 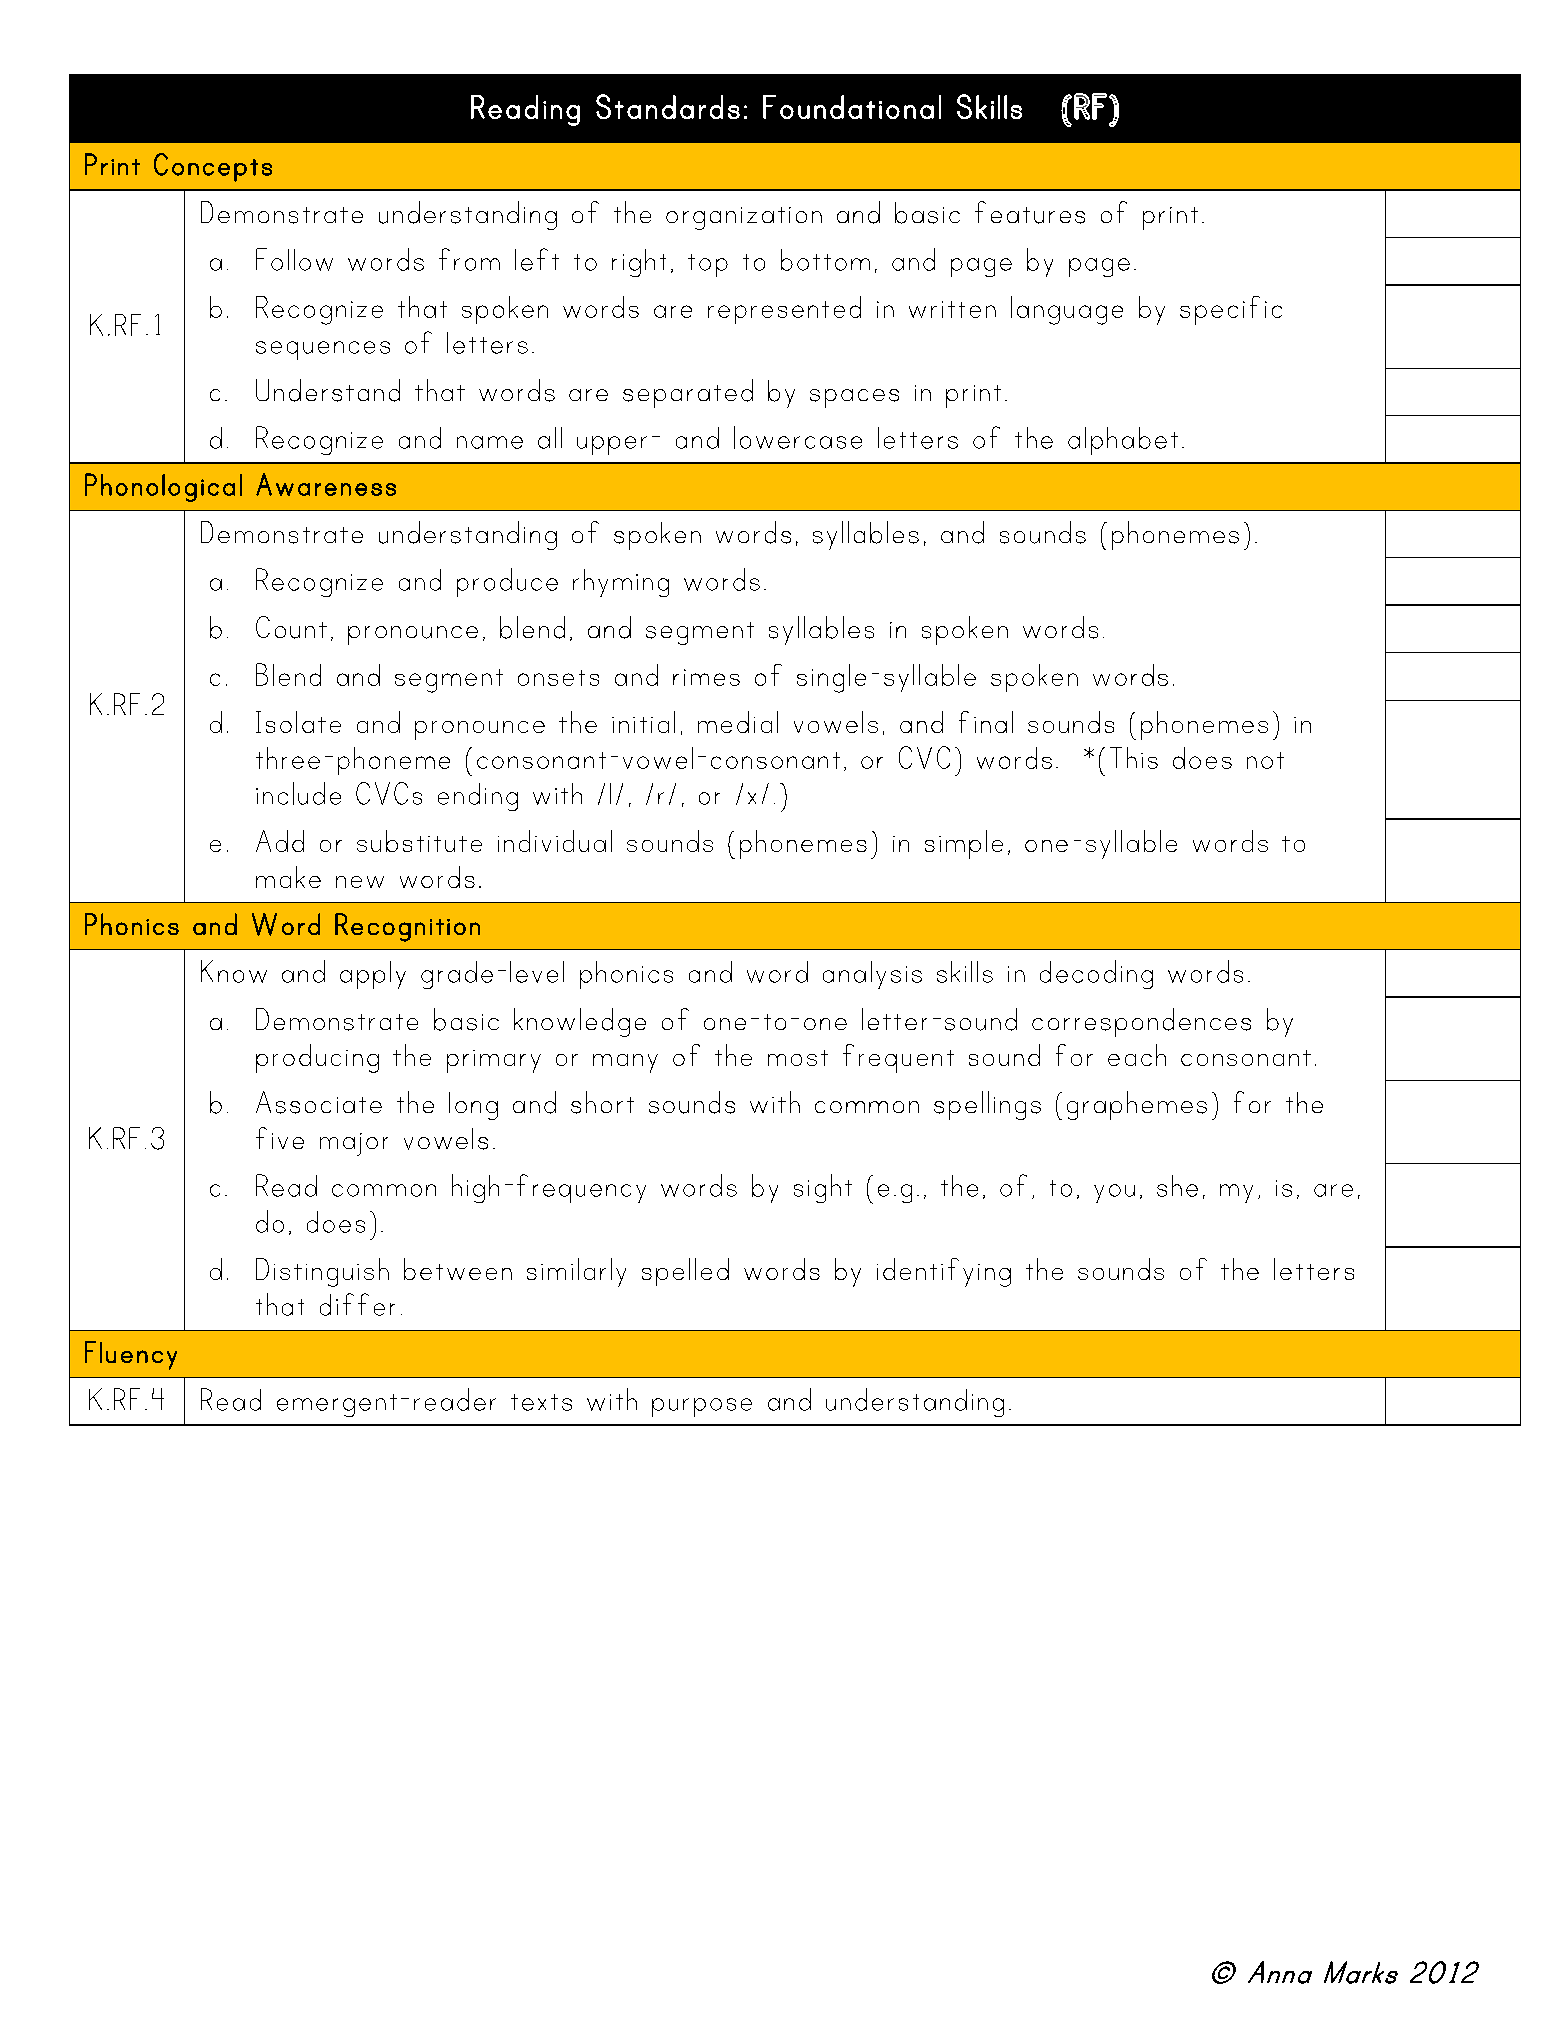 I want to click on features, so click(x=1030, y=212).
